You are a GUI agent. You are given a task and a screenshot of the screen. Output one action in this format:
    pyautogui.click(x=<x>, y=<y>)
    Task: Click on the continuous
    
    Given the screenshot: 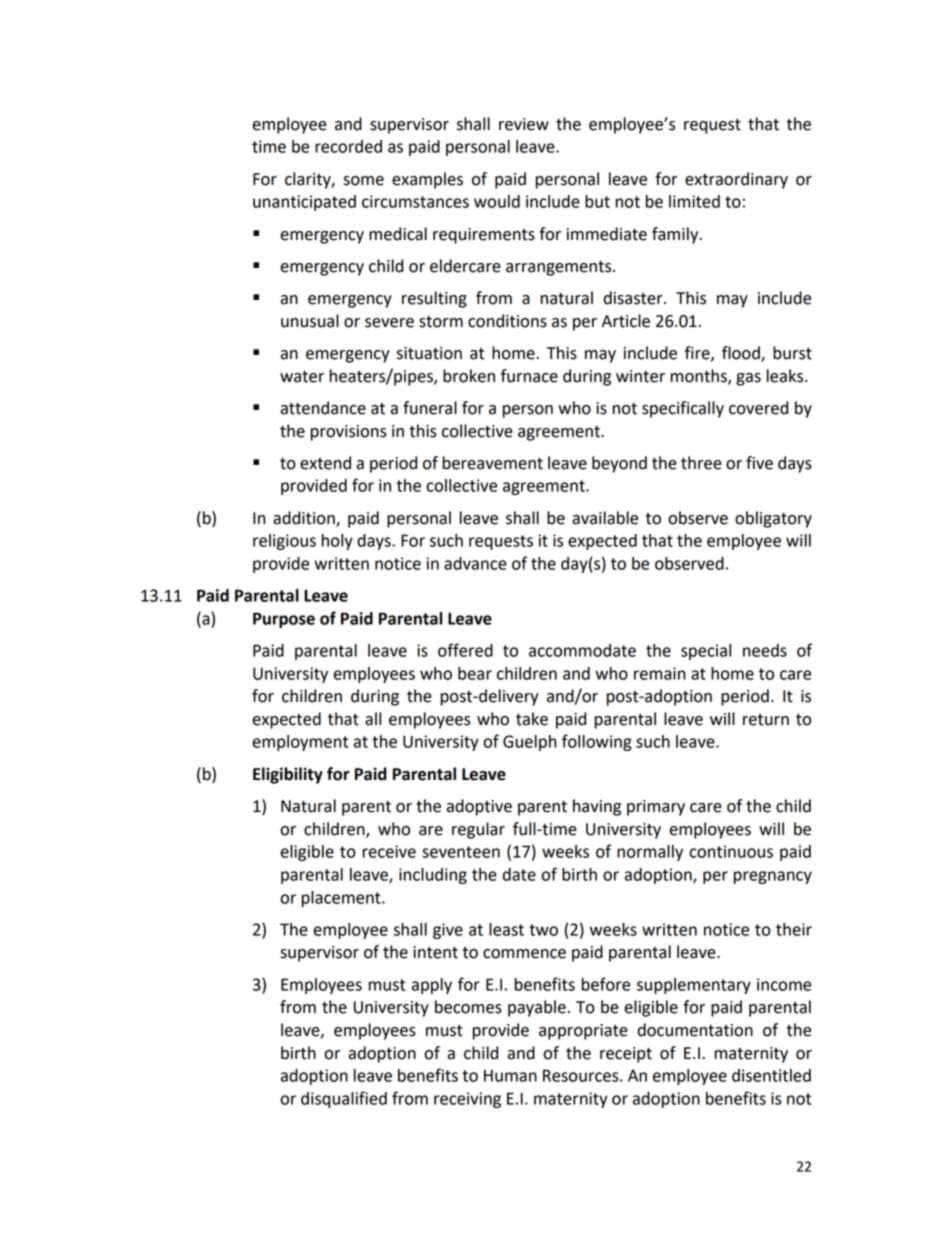 What is the action you would take?
    pyautogui.click(x=731, y=851)
